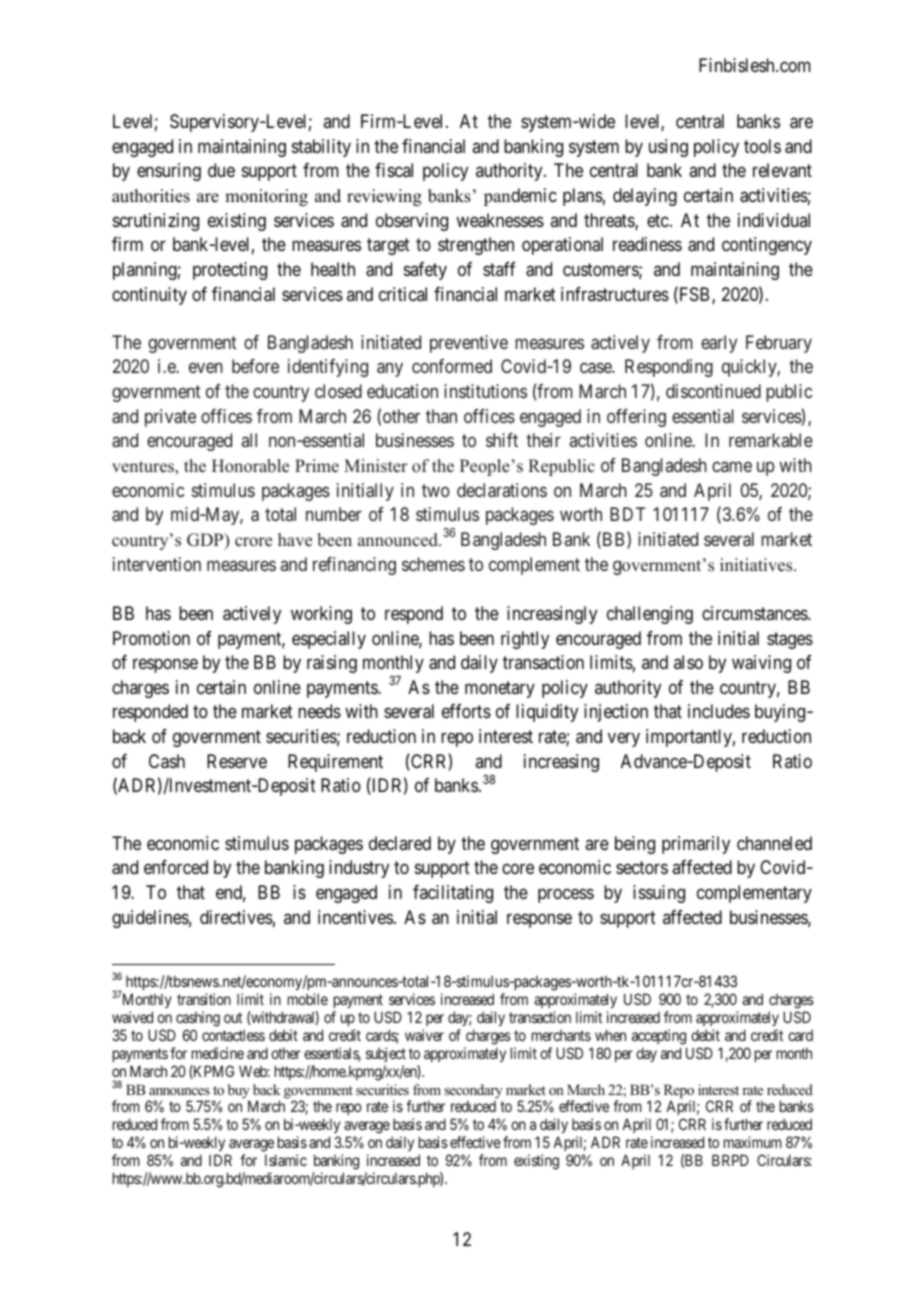  Describe the element at coordinates (668, 148) in the page. I see `using` at that location.
